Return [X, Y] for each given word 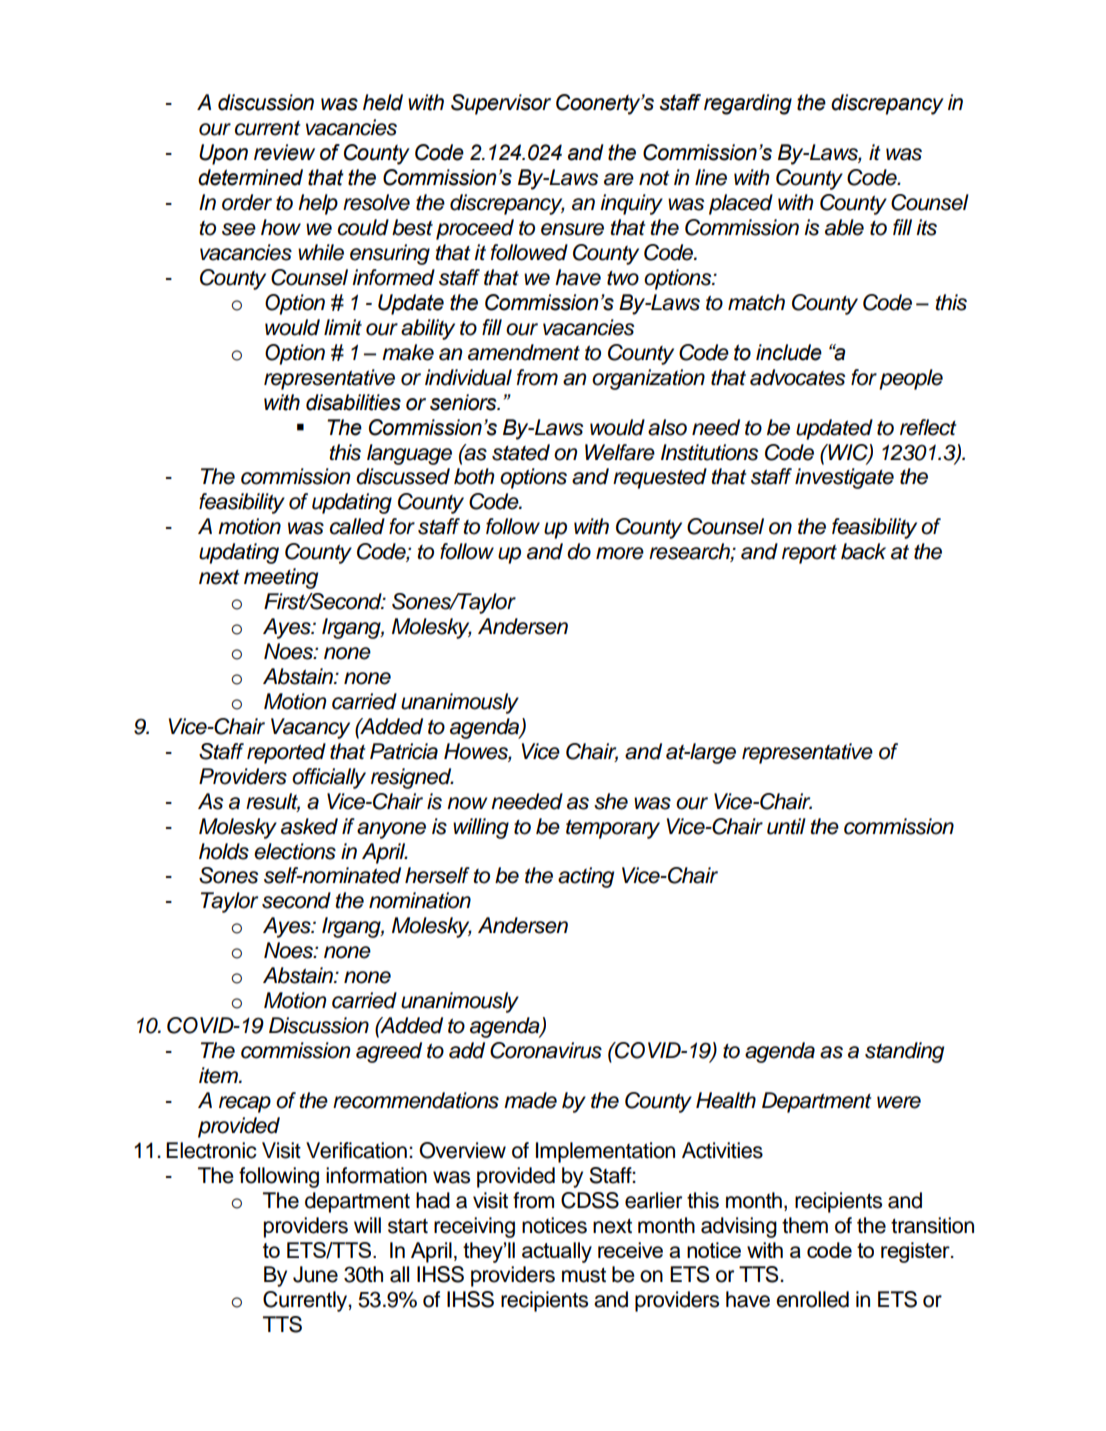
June [315, 1274]
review [284, 152]
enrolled [812, 1299]
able [844, 227]
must [584, 1275]
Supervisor [501, 104]
